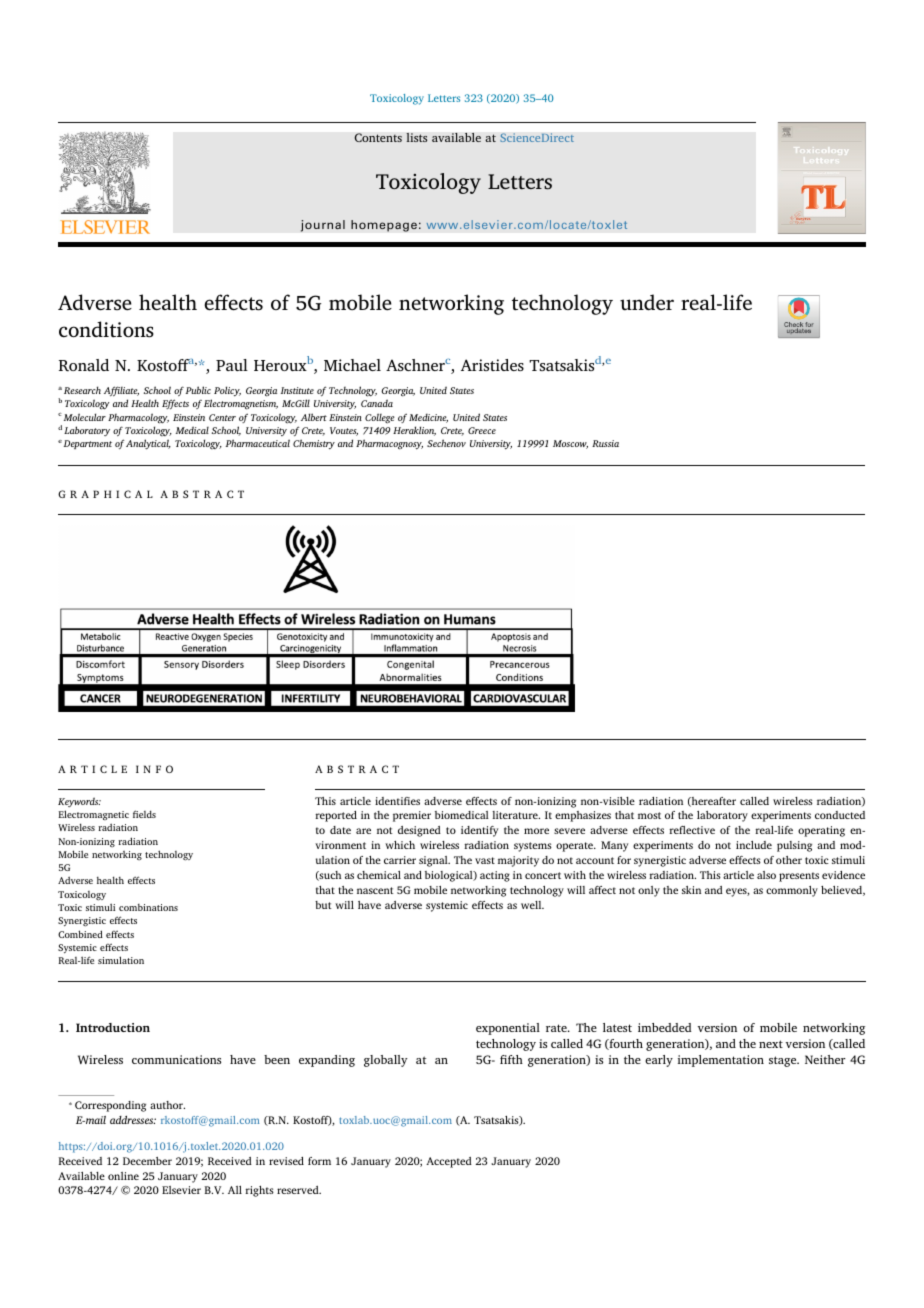  What do you see at coordinates (605, 443) in the document?
I see `Russia` at bounding box center [605, 443].
